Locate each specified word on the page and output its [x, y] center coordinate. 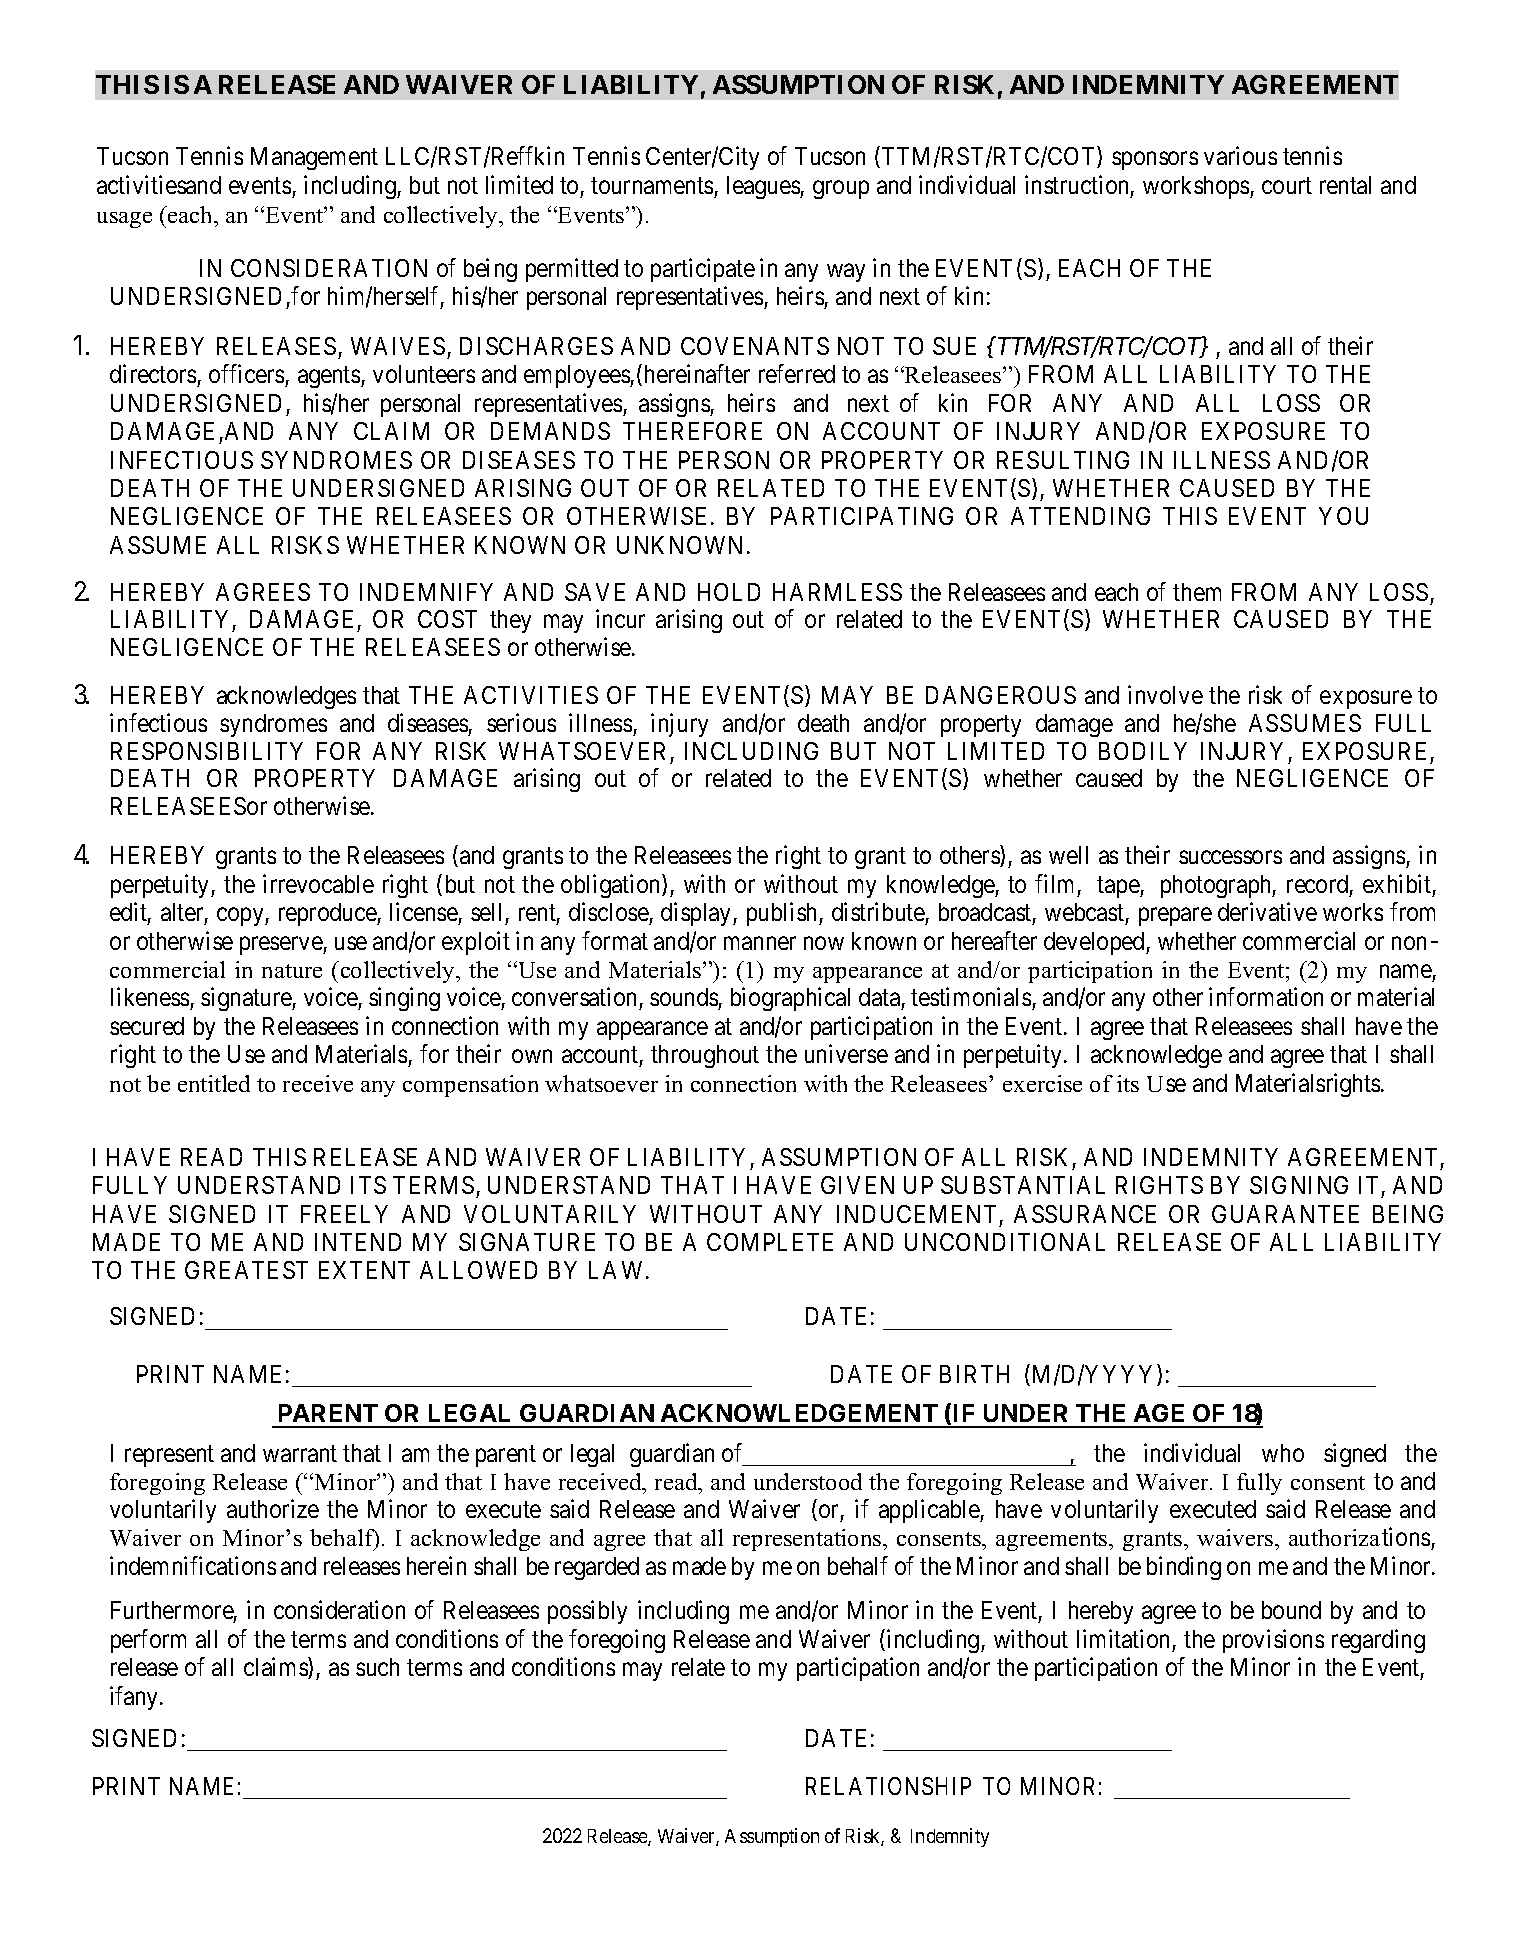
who [1283, 1453]
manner [760, 943]
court [1287, 186]
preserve [282, 945]
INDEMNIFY [426, 592]
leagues [764, 187]
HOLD [729, 592]
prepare [1175, 917]
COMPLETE [770, 1242]
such [377, 1667]
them [1197, 592]
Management [314, 158]
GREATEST [246, 1270]
